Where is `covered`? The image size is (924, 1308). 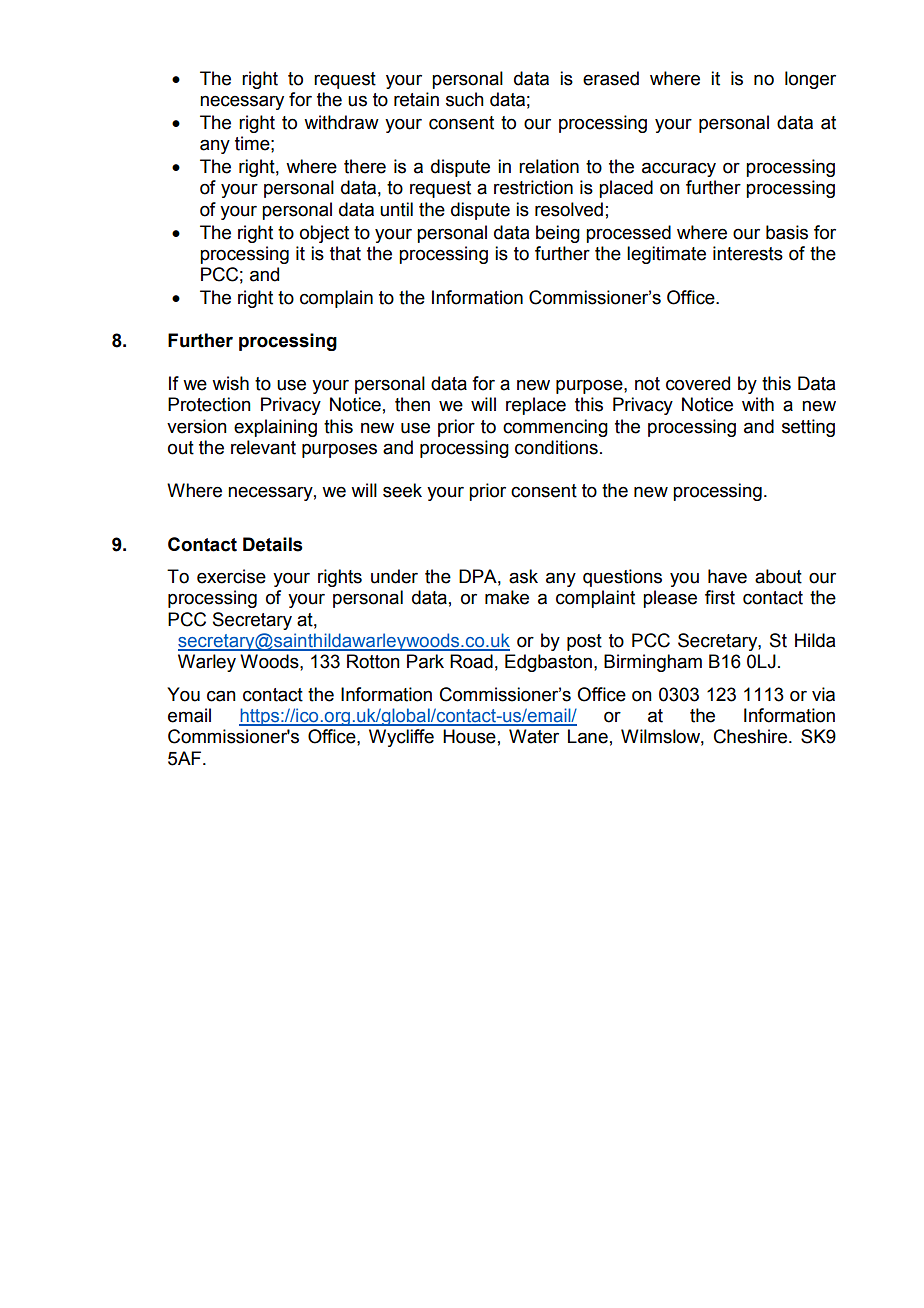 covered is located at coordinates (698, 383).
